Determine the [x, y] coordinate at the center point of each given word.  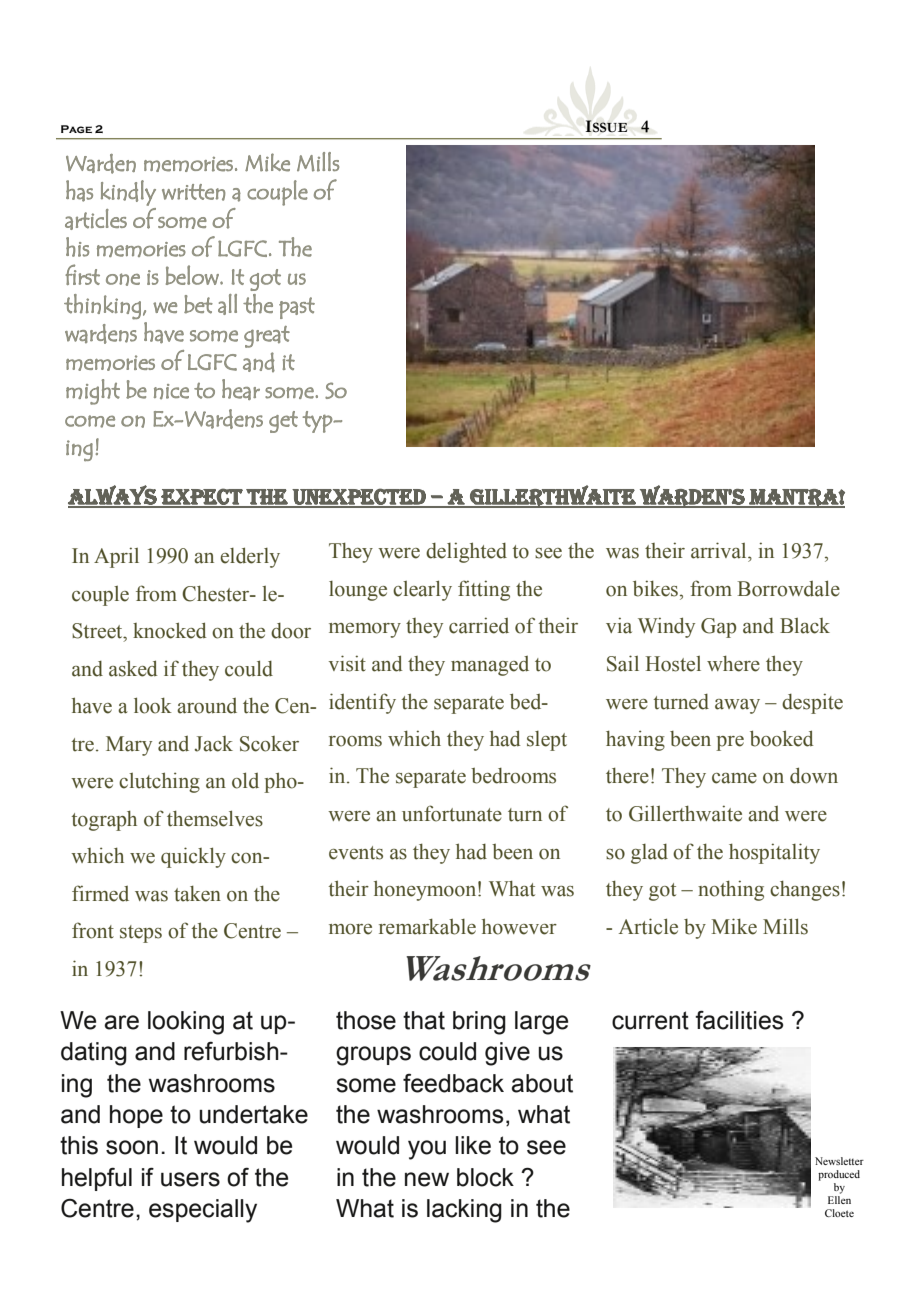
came [734, 778]
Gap [718, 628]
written [193, 192]
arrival [720, 550]
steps [141, 934]
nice [171, 392]
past [297, 308]
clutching [159, 782]
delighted [466, 552]
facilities [739, 1020]
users [190, 1179]
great [267, 337]
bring [479, 1023]
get [283, 422]
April [116, 557]
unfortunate [452, 813]
